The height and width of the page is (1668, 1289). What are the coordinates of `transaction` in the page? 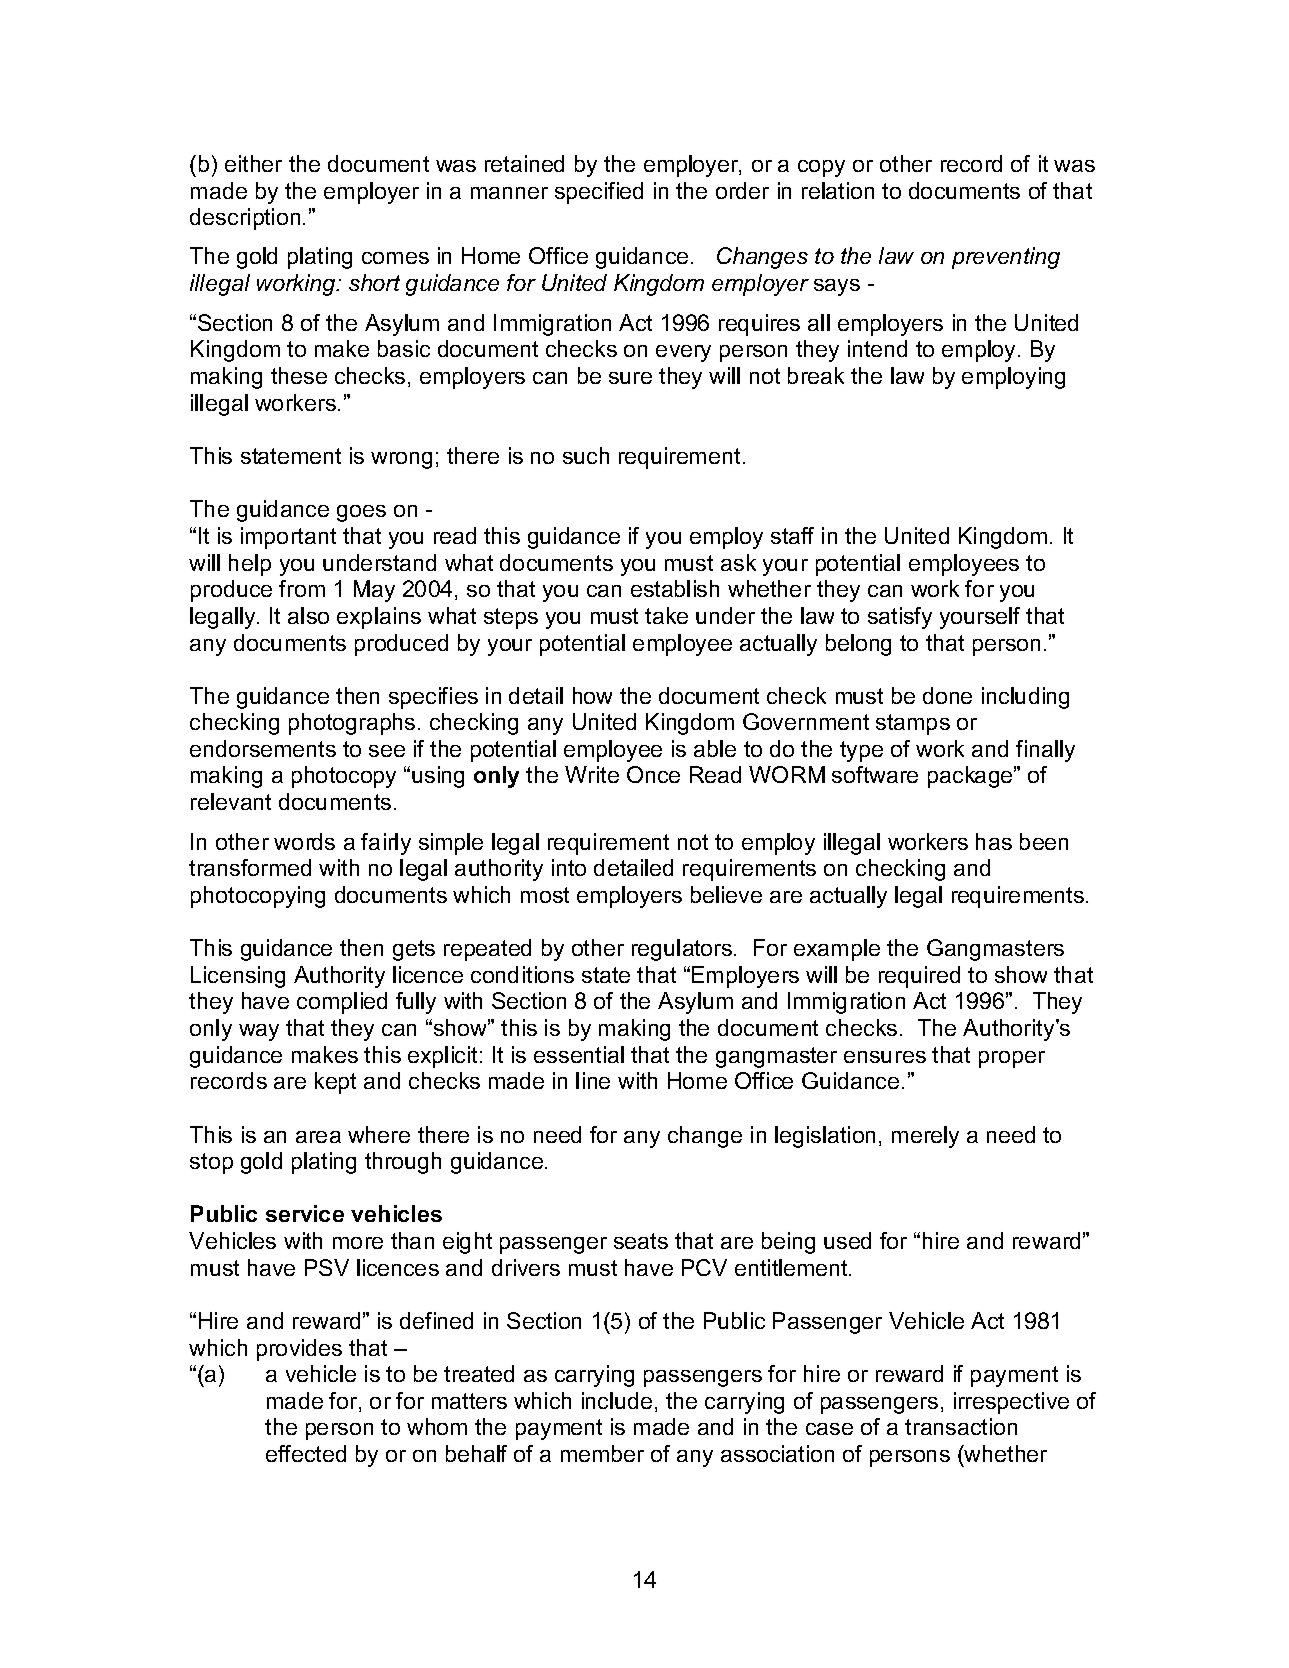 It's located at (961, 1426).
